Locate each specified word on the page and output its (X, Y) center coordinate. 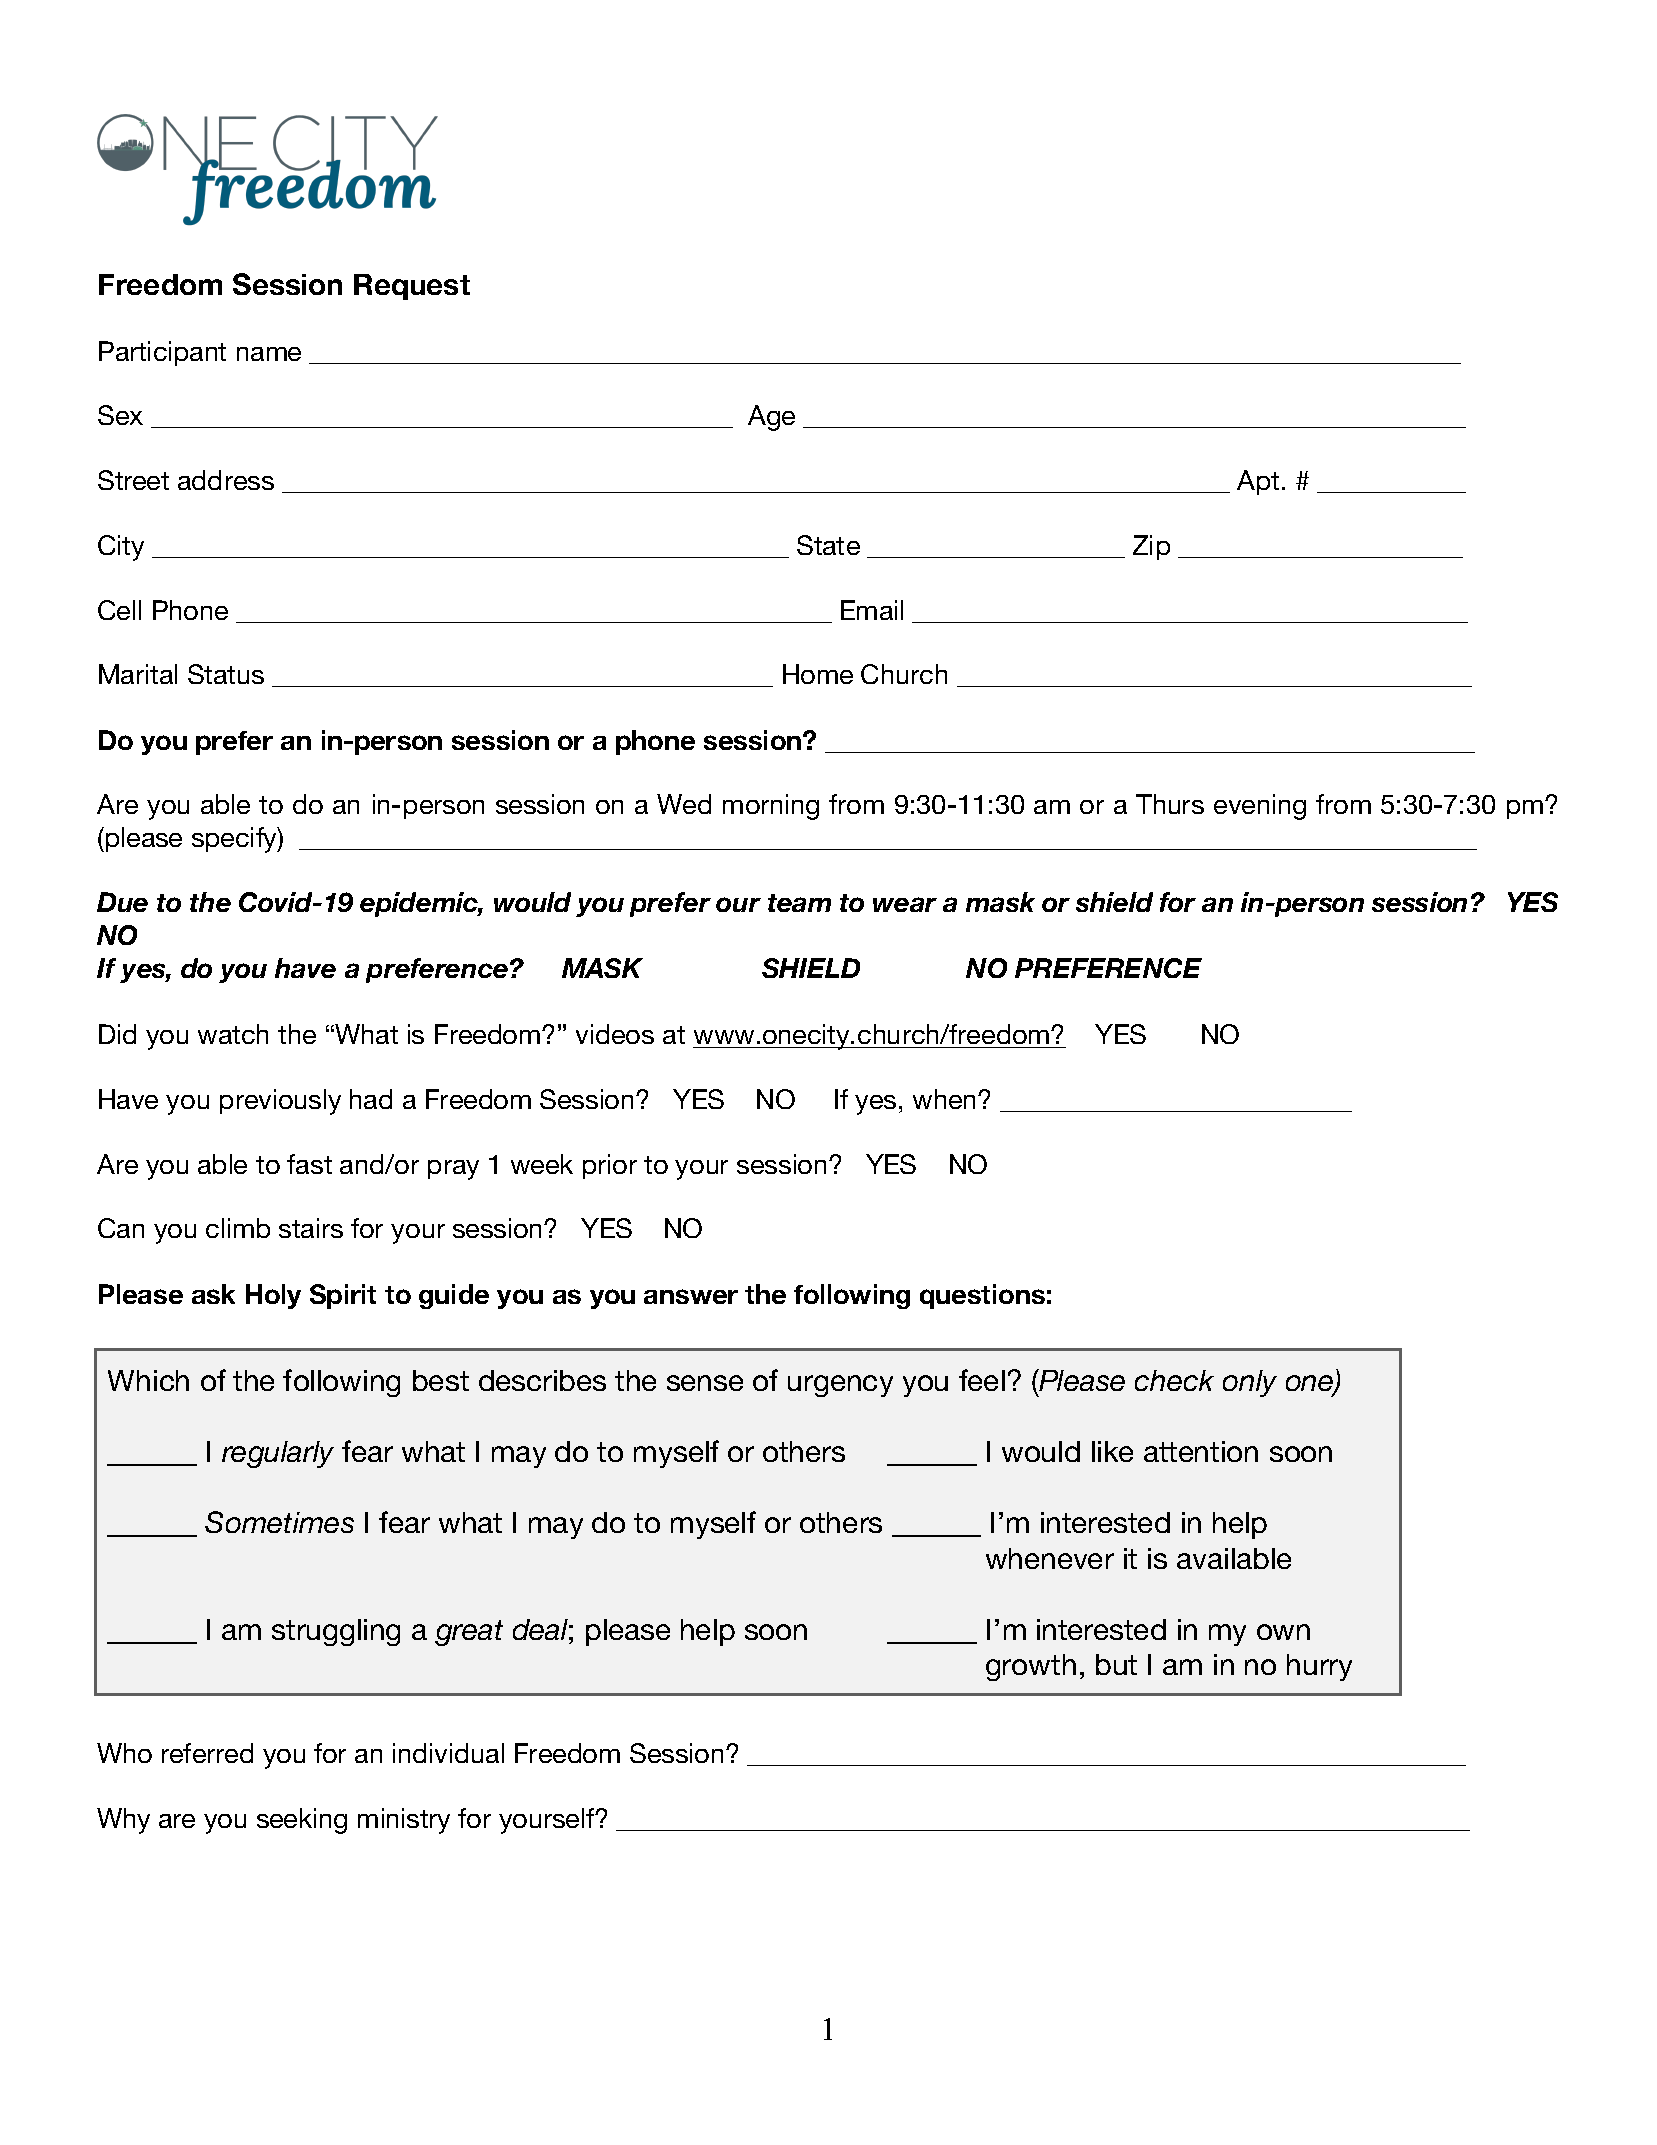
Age (771, 418)
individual (448, 1753)
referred (207, 1753)
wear (905, 904)
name (269, 354)
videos (615, 1034)
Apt (1258, 482)
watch (233, 1034)
